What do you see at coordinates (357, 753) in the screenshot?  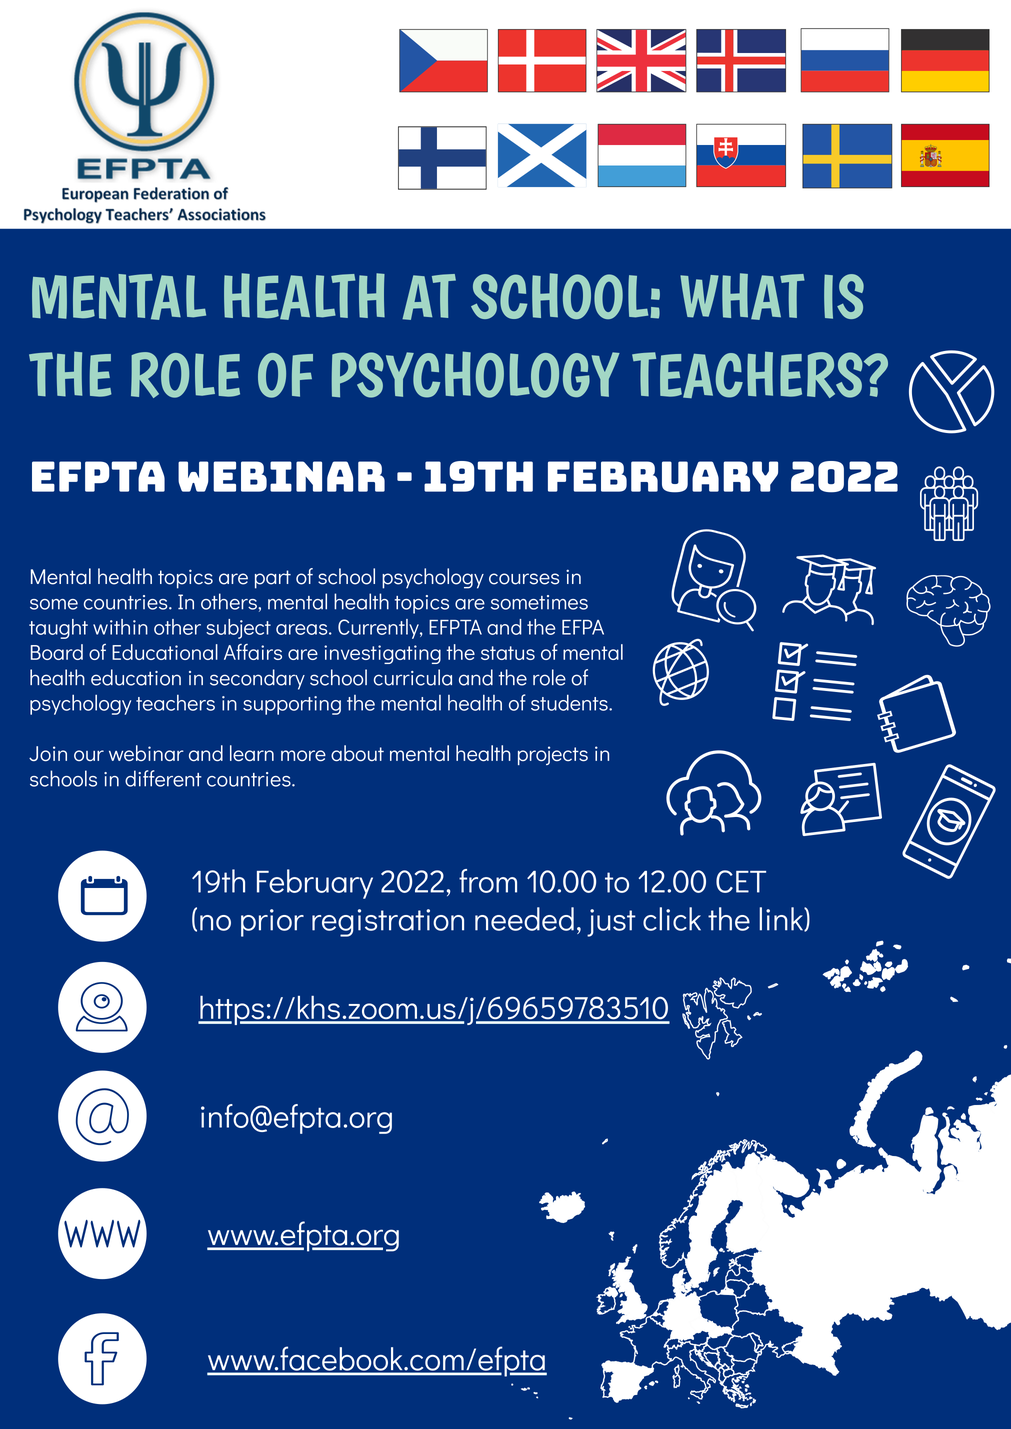 I see `about` at bounding box center [357, 753].
